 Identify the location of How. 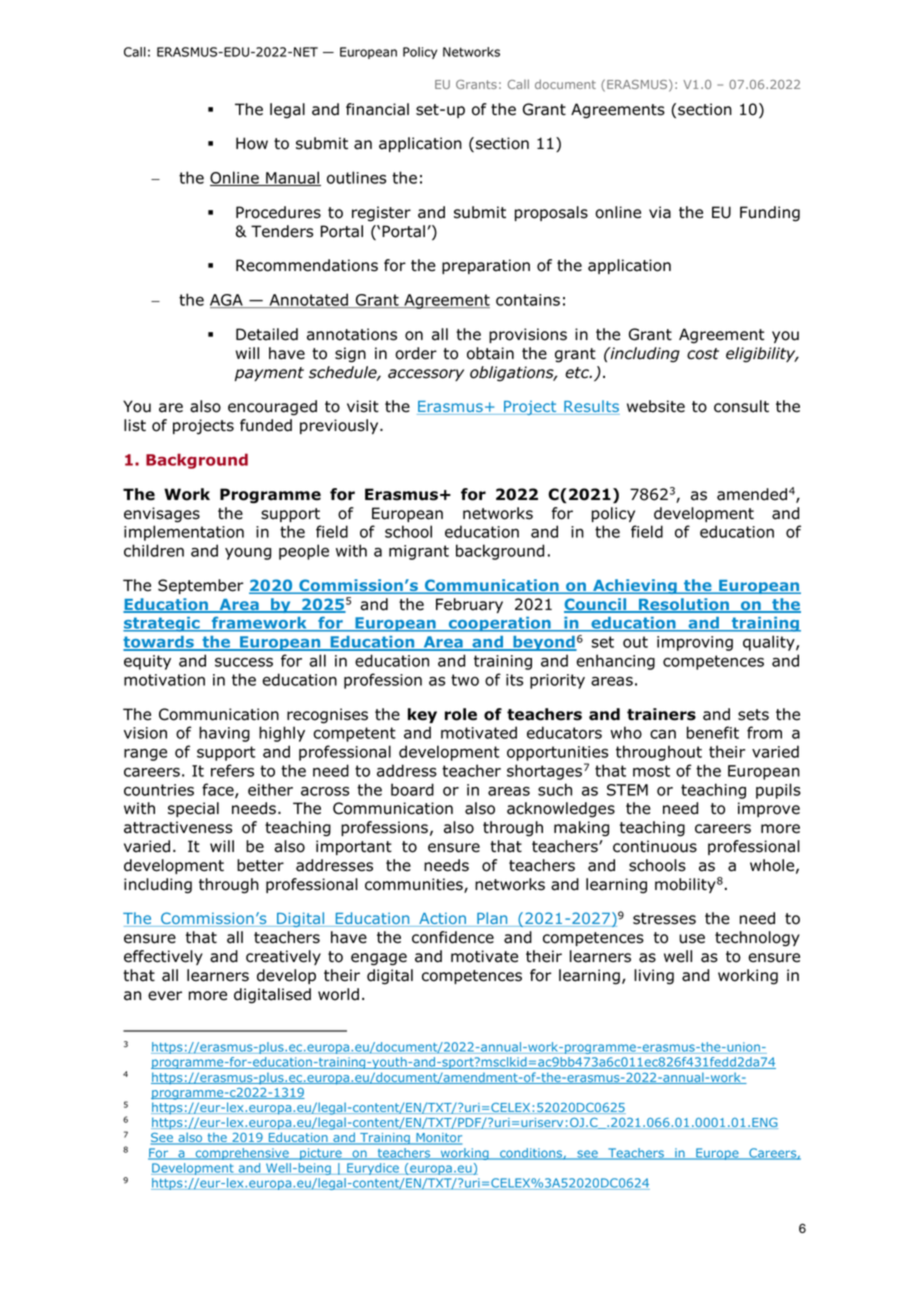
(252, 143).
